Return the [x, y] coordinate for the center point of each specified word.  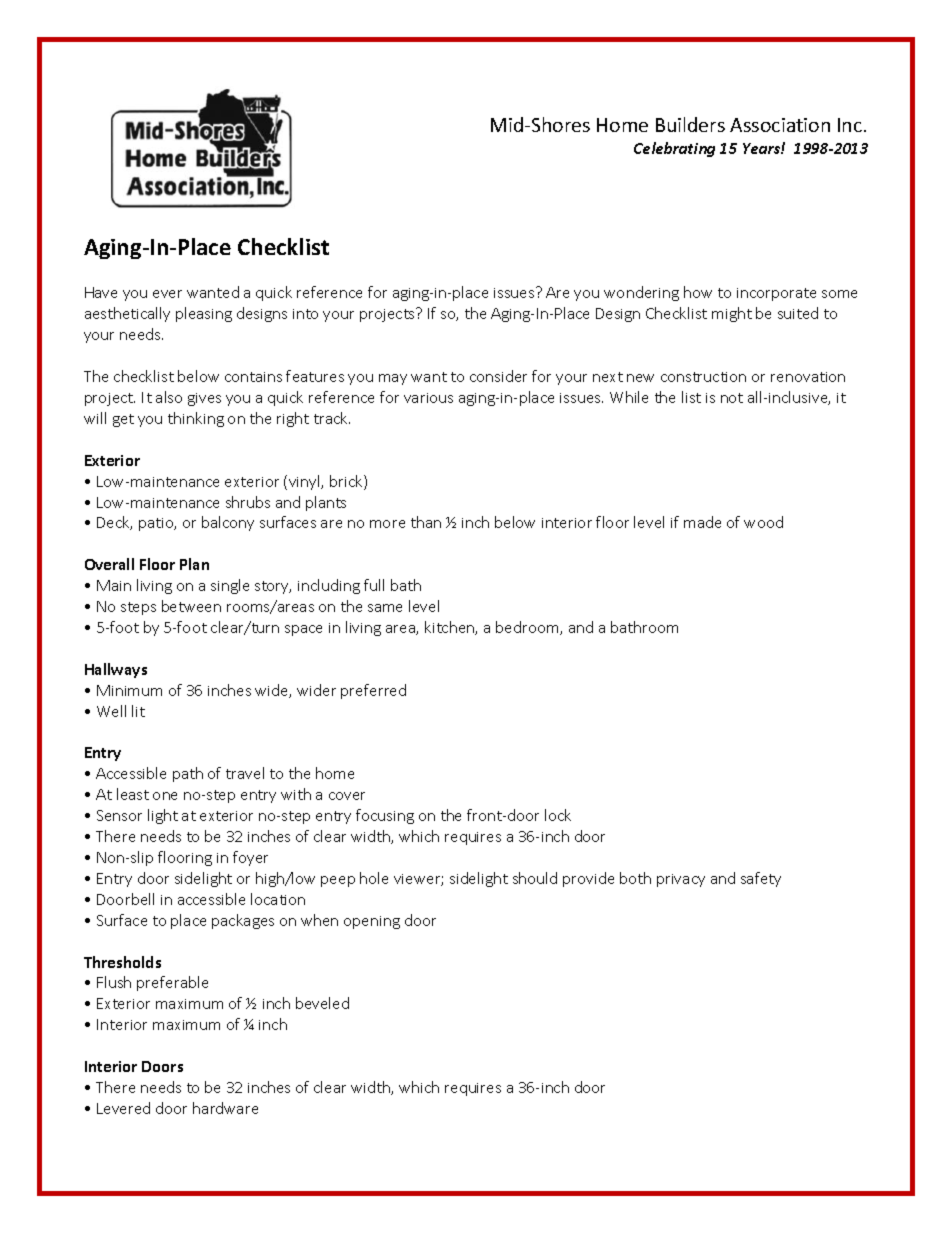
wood [763, 522]
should [535, 878]
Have [101, 292]
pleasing [204, 314]
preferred [373, 691]
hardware [225, 1108]
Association [780, 125]
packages [243, 921]
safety [761, 879]
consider [498, 376]
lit [138, 711]
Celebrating [674, 149]
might [732, 314]
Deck [114, 523]
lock [558, 815]
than [426, 522]
